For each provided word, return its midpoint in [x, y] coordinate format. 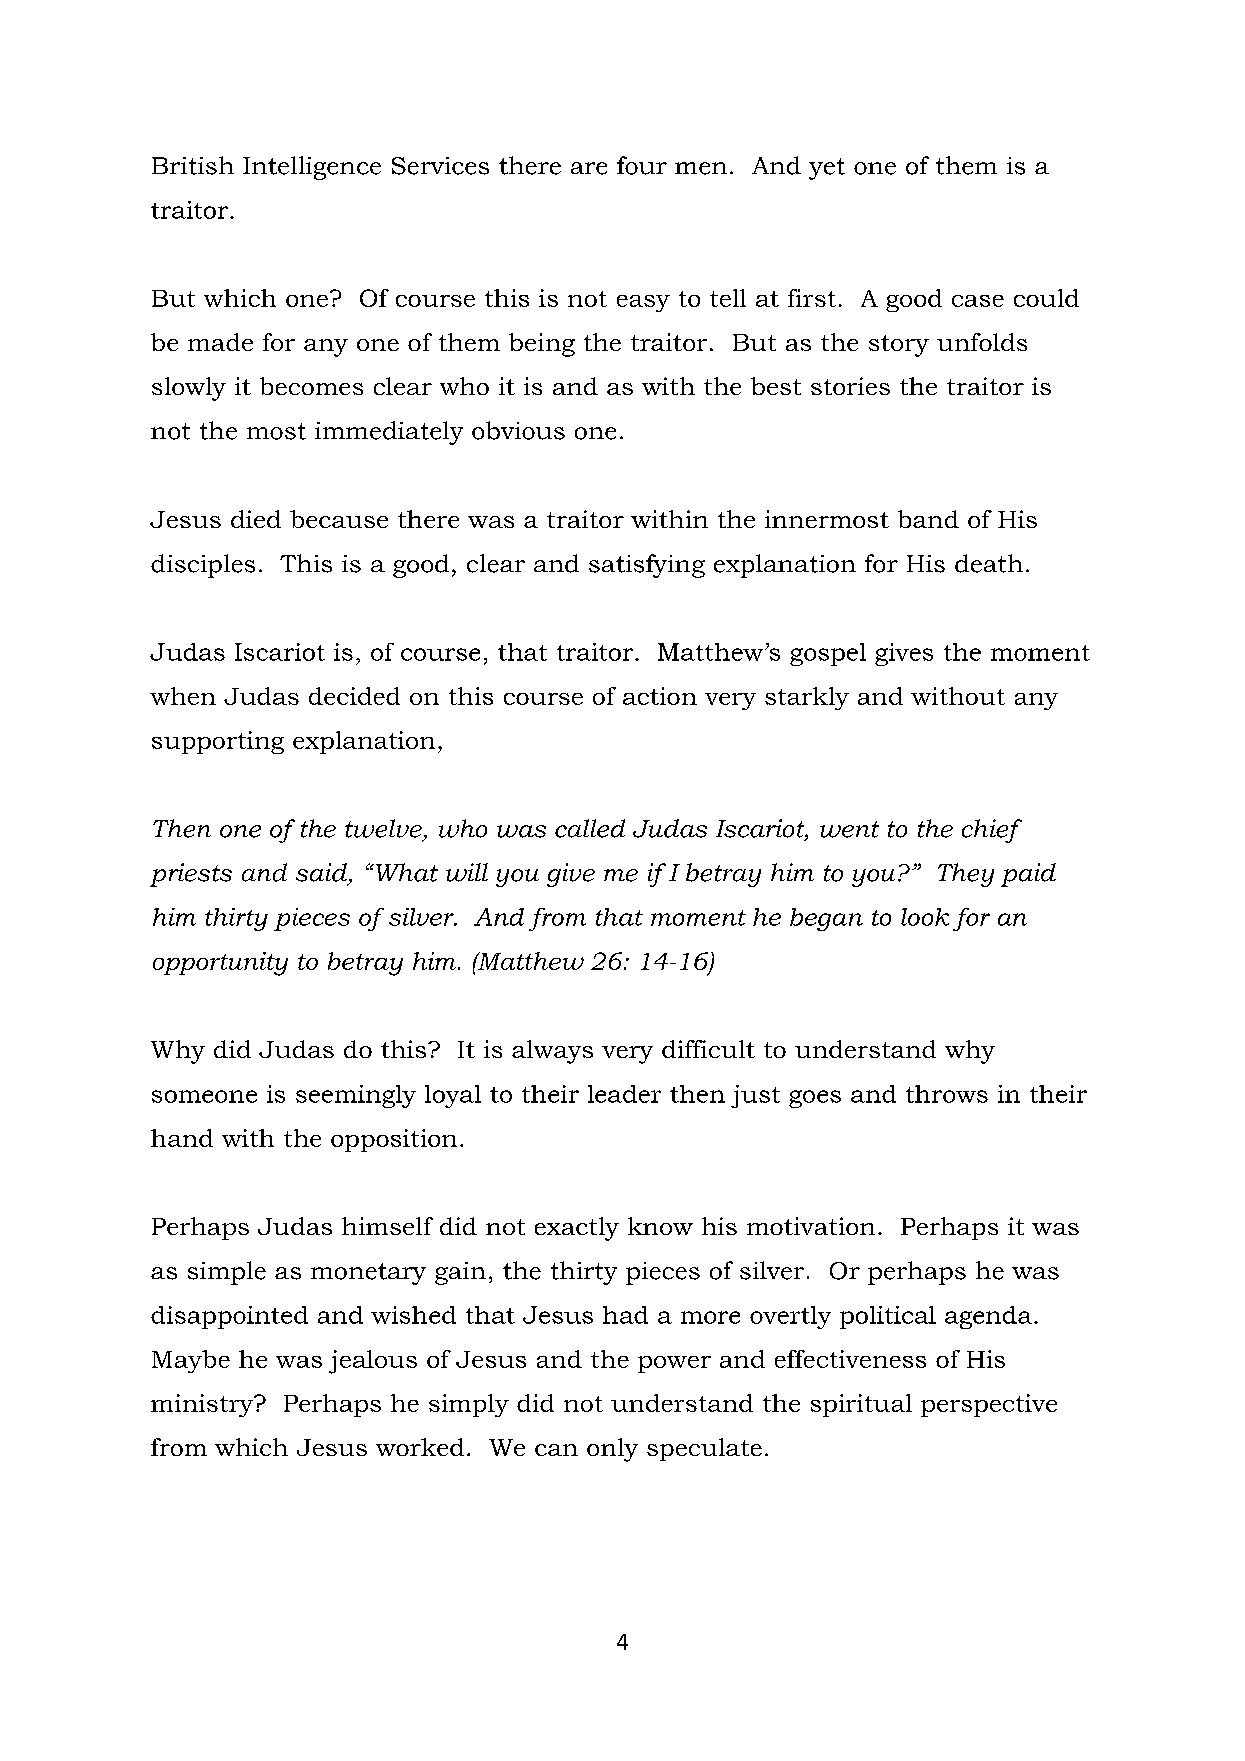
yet [827, 169]
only [612, 1450]
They [966, 875]
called [590, 828]
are [589, 168]
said [321, 872]
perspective [989, 1405]
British [193, 165]
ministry [203, 1405]
